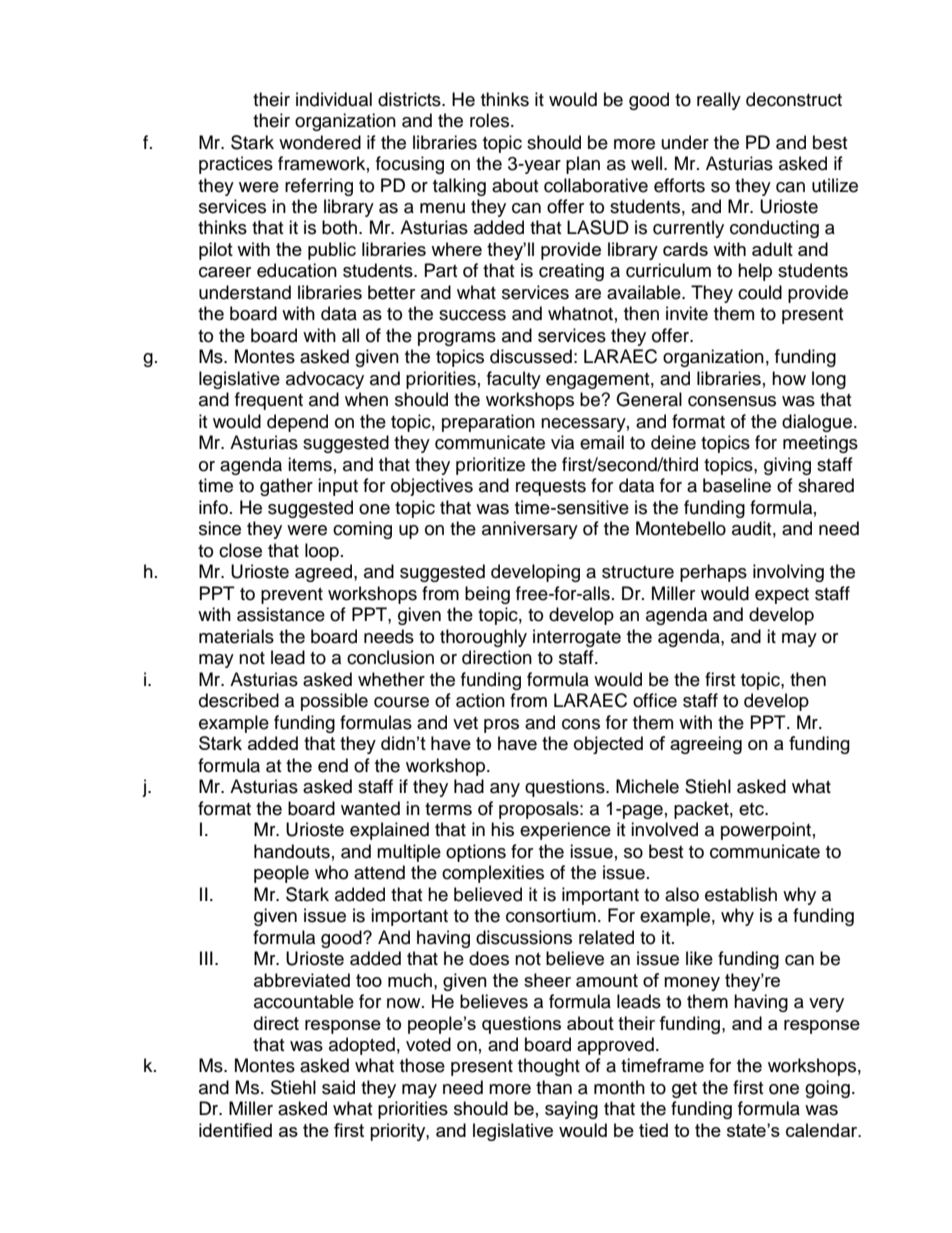 This page has width=952, height=1233. What do you see at coordinates (487, 595) in the page?
I see `being` at bounding box center [487, 595].
